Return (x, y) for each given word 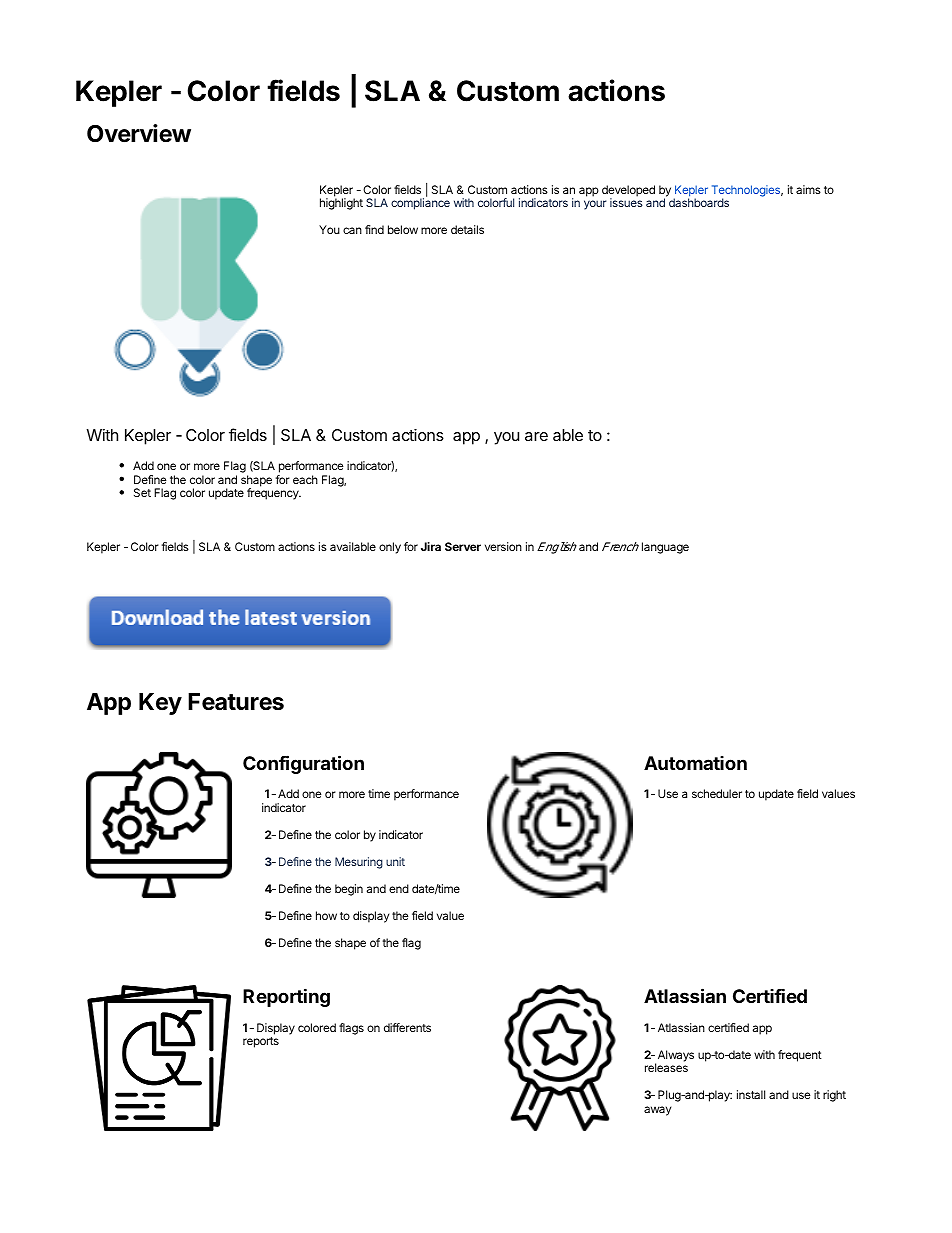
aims (808, 189)
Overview (139, 133)
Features (236, 702)
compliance (420, 204)
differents (407, 1027)
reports (261, 1042)
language (665, 548)
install (751, 1094)
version (503, 546)
